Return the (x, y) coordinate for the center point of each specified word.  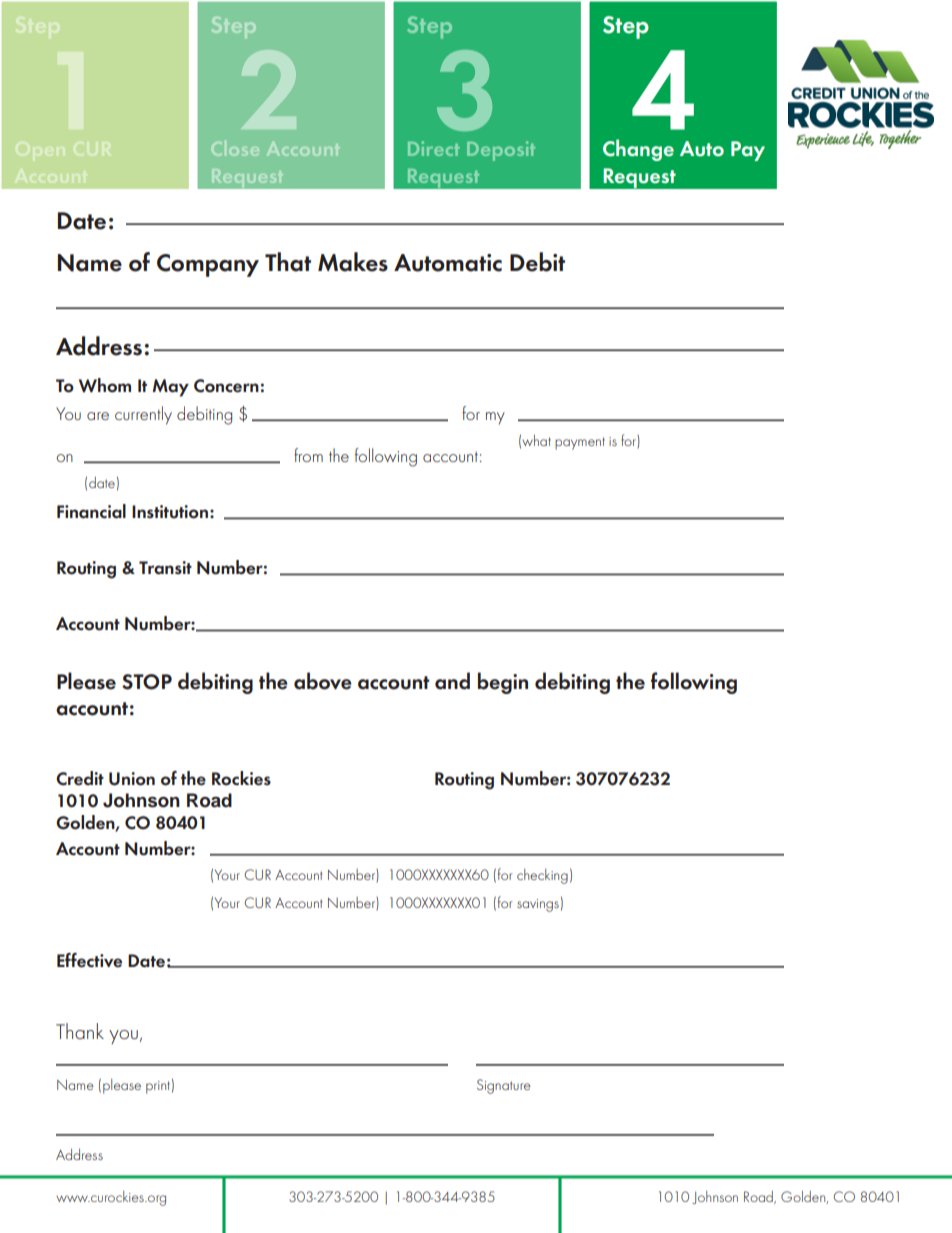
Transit (165, 568)
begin (503, 683)
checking (542, 876)
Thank (80, 1031)
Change (638, 150)
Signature (503, 1086)
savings (538, 905)
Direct (434, 148)
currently (143, 415)
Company (208, 265)
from (308, 455)
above (323, 681)
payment (580, 443)
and (452, 681)
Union (132, 779)
